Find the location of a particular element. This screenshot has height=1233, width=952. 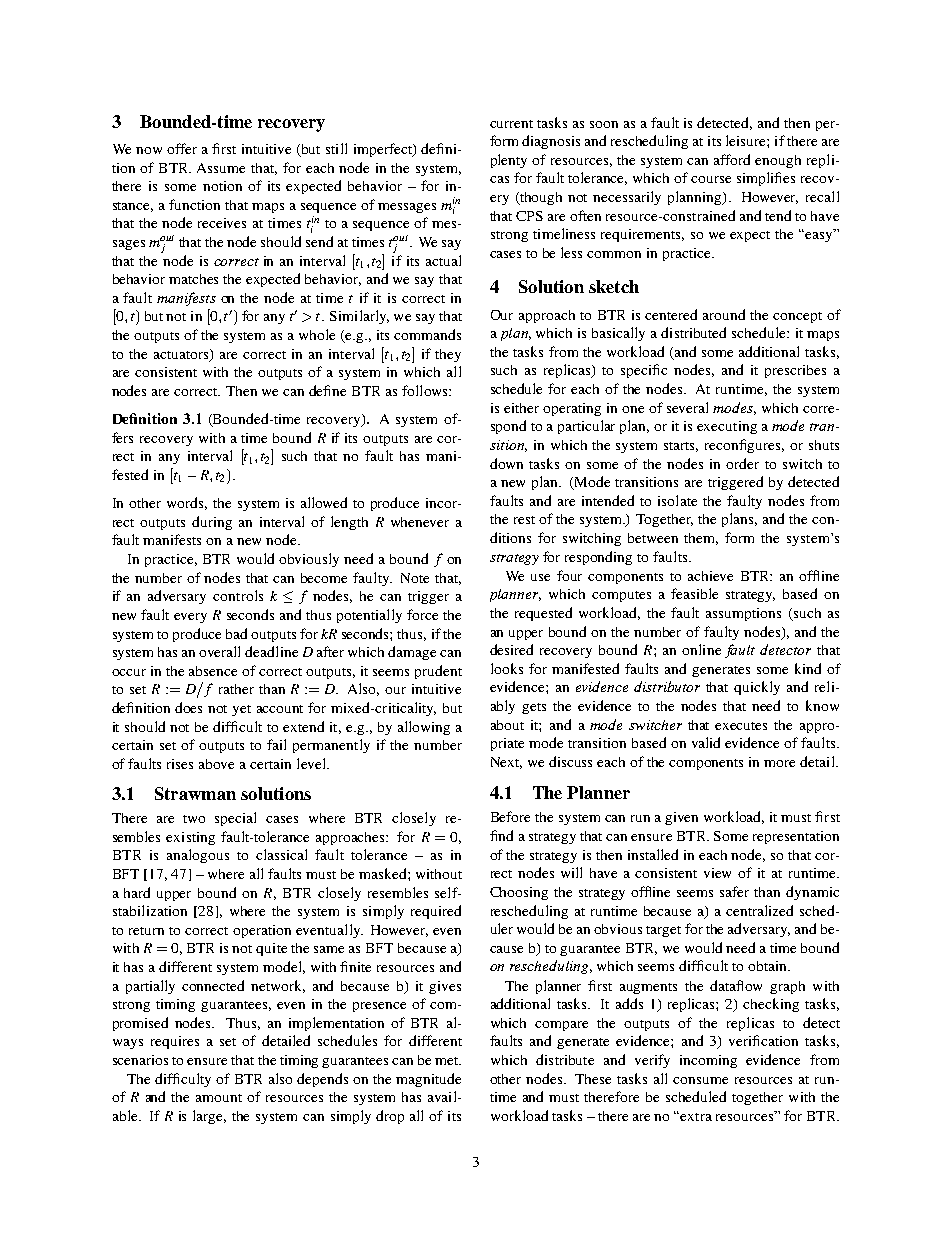

plenty is located at coordinates (509, 161).
